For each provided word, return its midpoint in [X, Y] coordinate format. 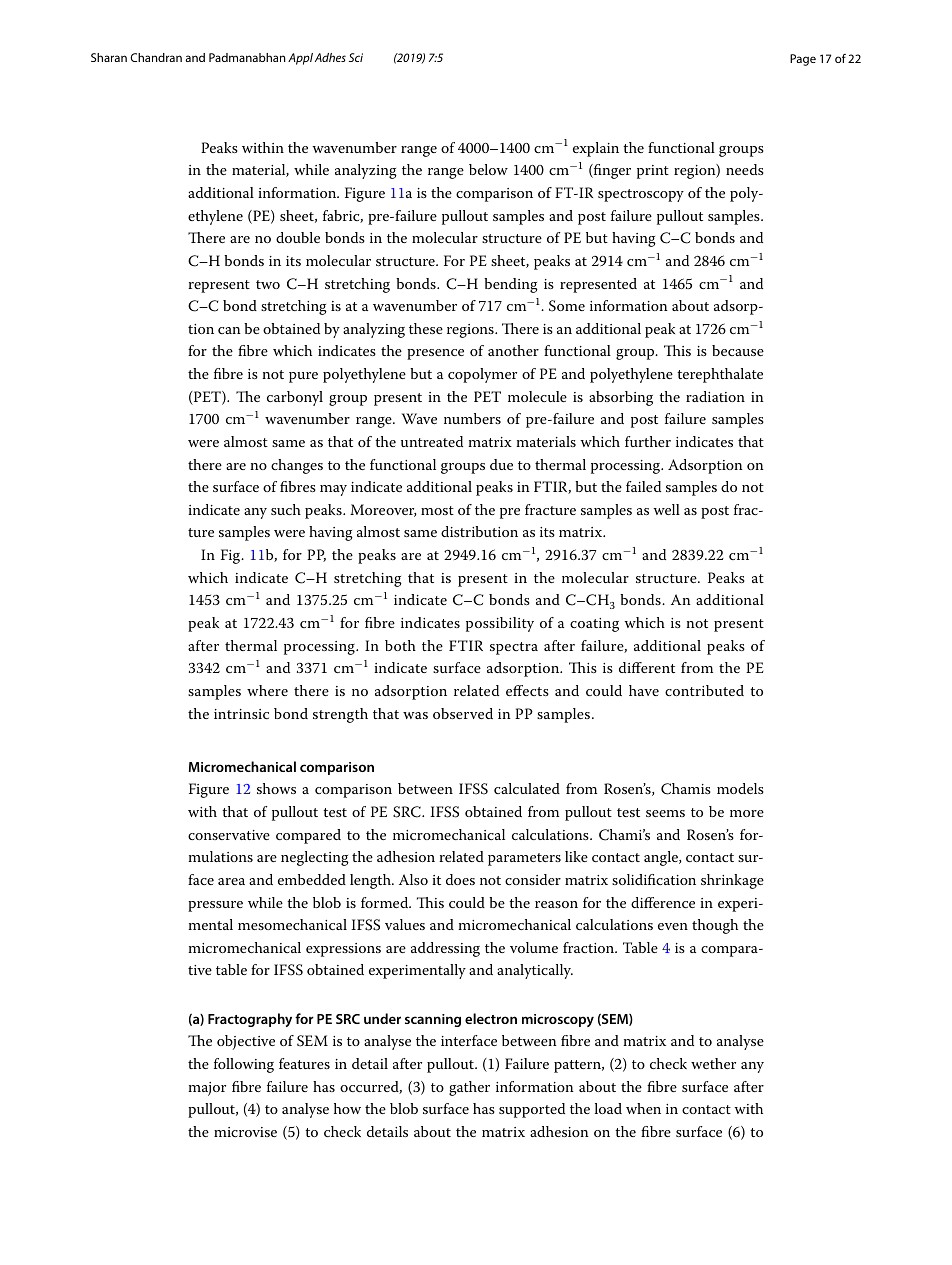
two [268, 284]
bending [511, 285]
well [666, 509]
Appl [300, 59]
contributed [704, 690]
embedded [312, 879]
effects [527, 690]
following [244, 1065]
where [267, 690]
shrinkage [732, 881]
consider [533, 879]
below [488, 169]
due [501, 464]
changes [297, 466]
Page [803, 60]
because [738, 350]
